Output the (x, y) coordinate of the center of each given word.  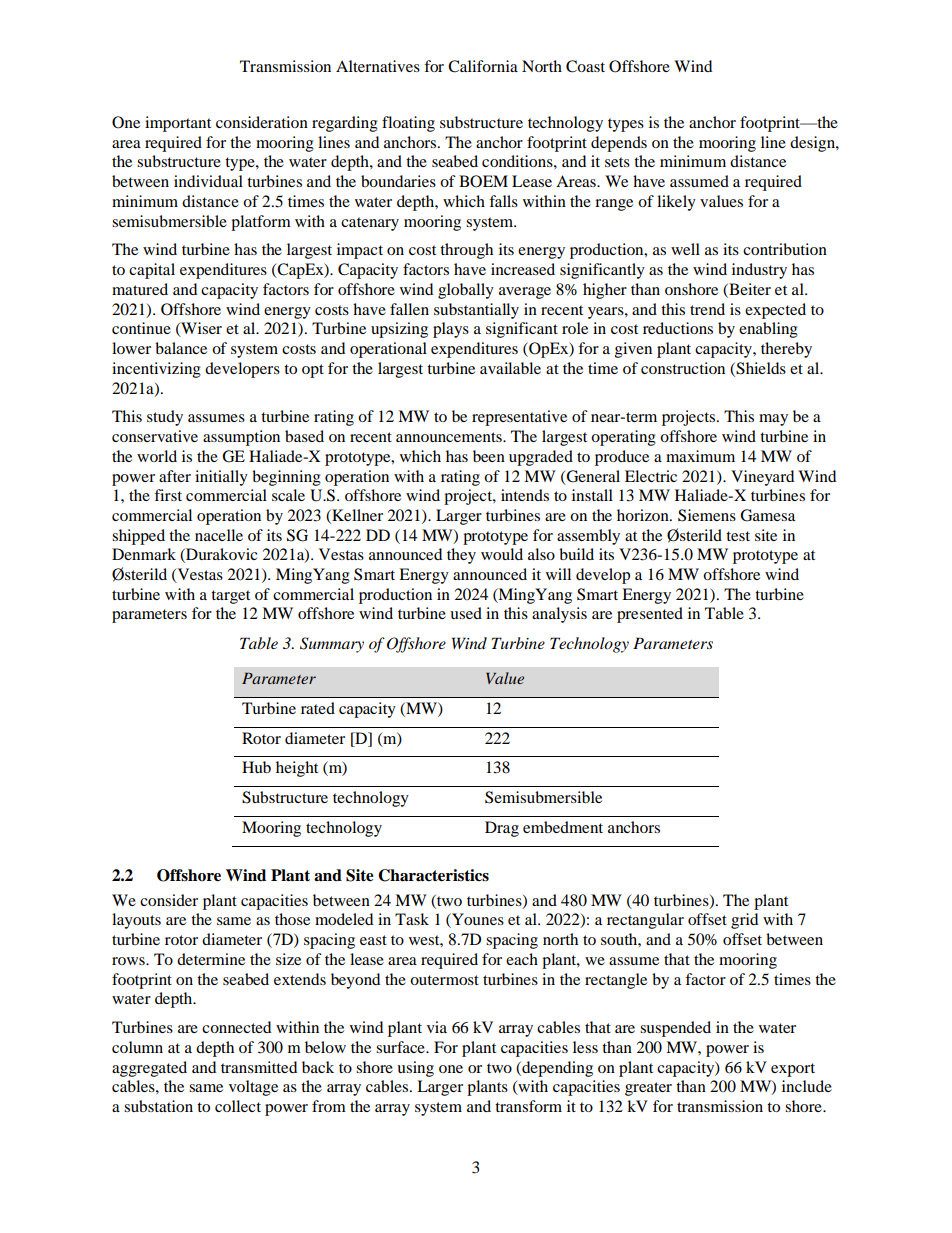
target (230, 597)
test (738, 536)
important (178, 124)
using (415, 1069)
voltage (253, 1088)
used (466, 613)
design (813, 144)
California (483, 66)
